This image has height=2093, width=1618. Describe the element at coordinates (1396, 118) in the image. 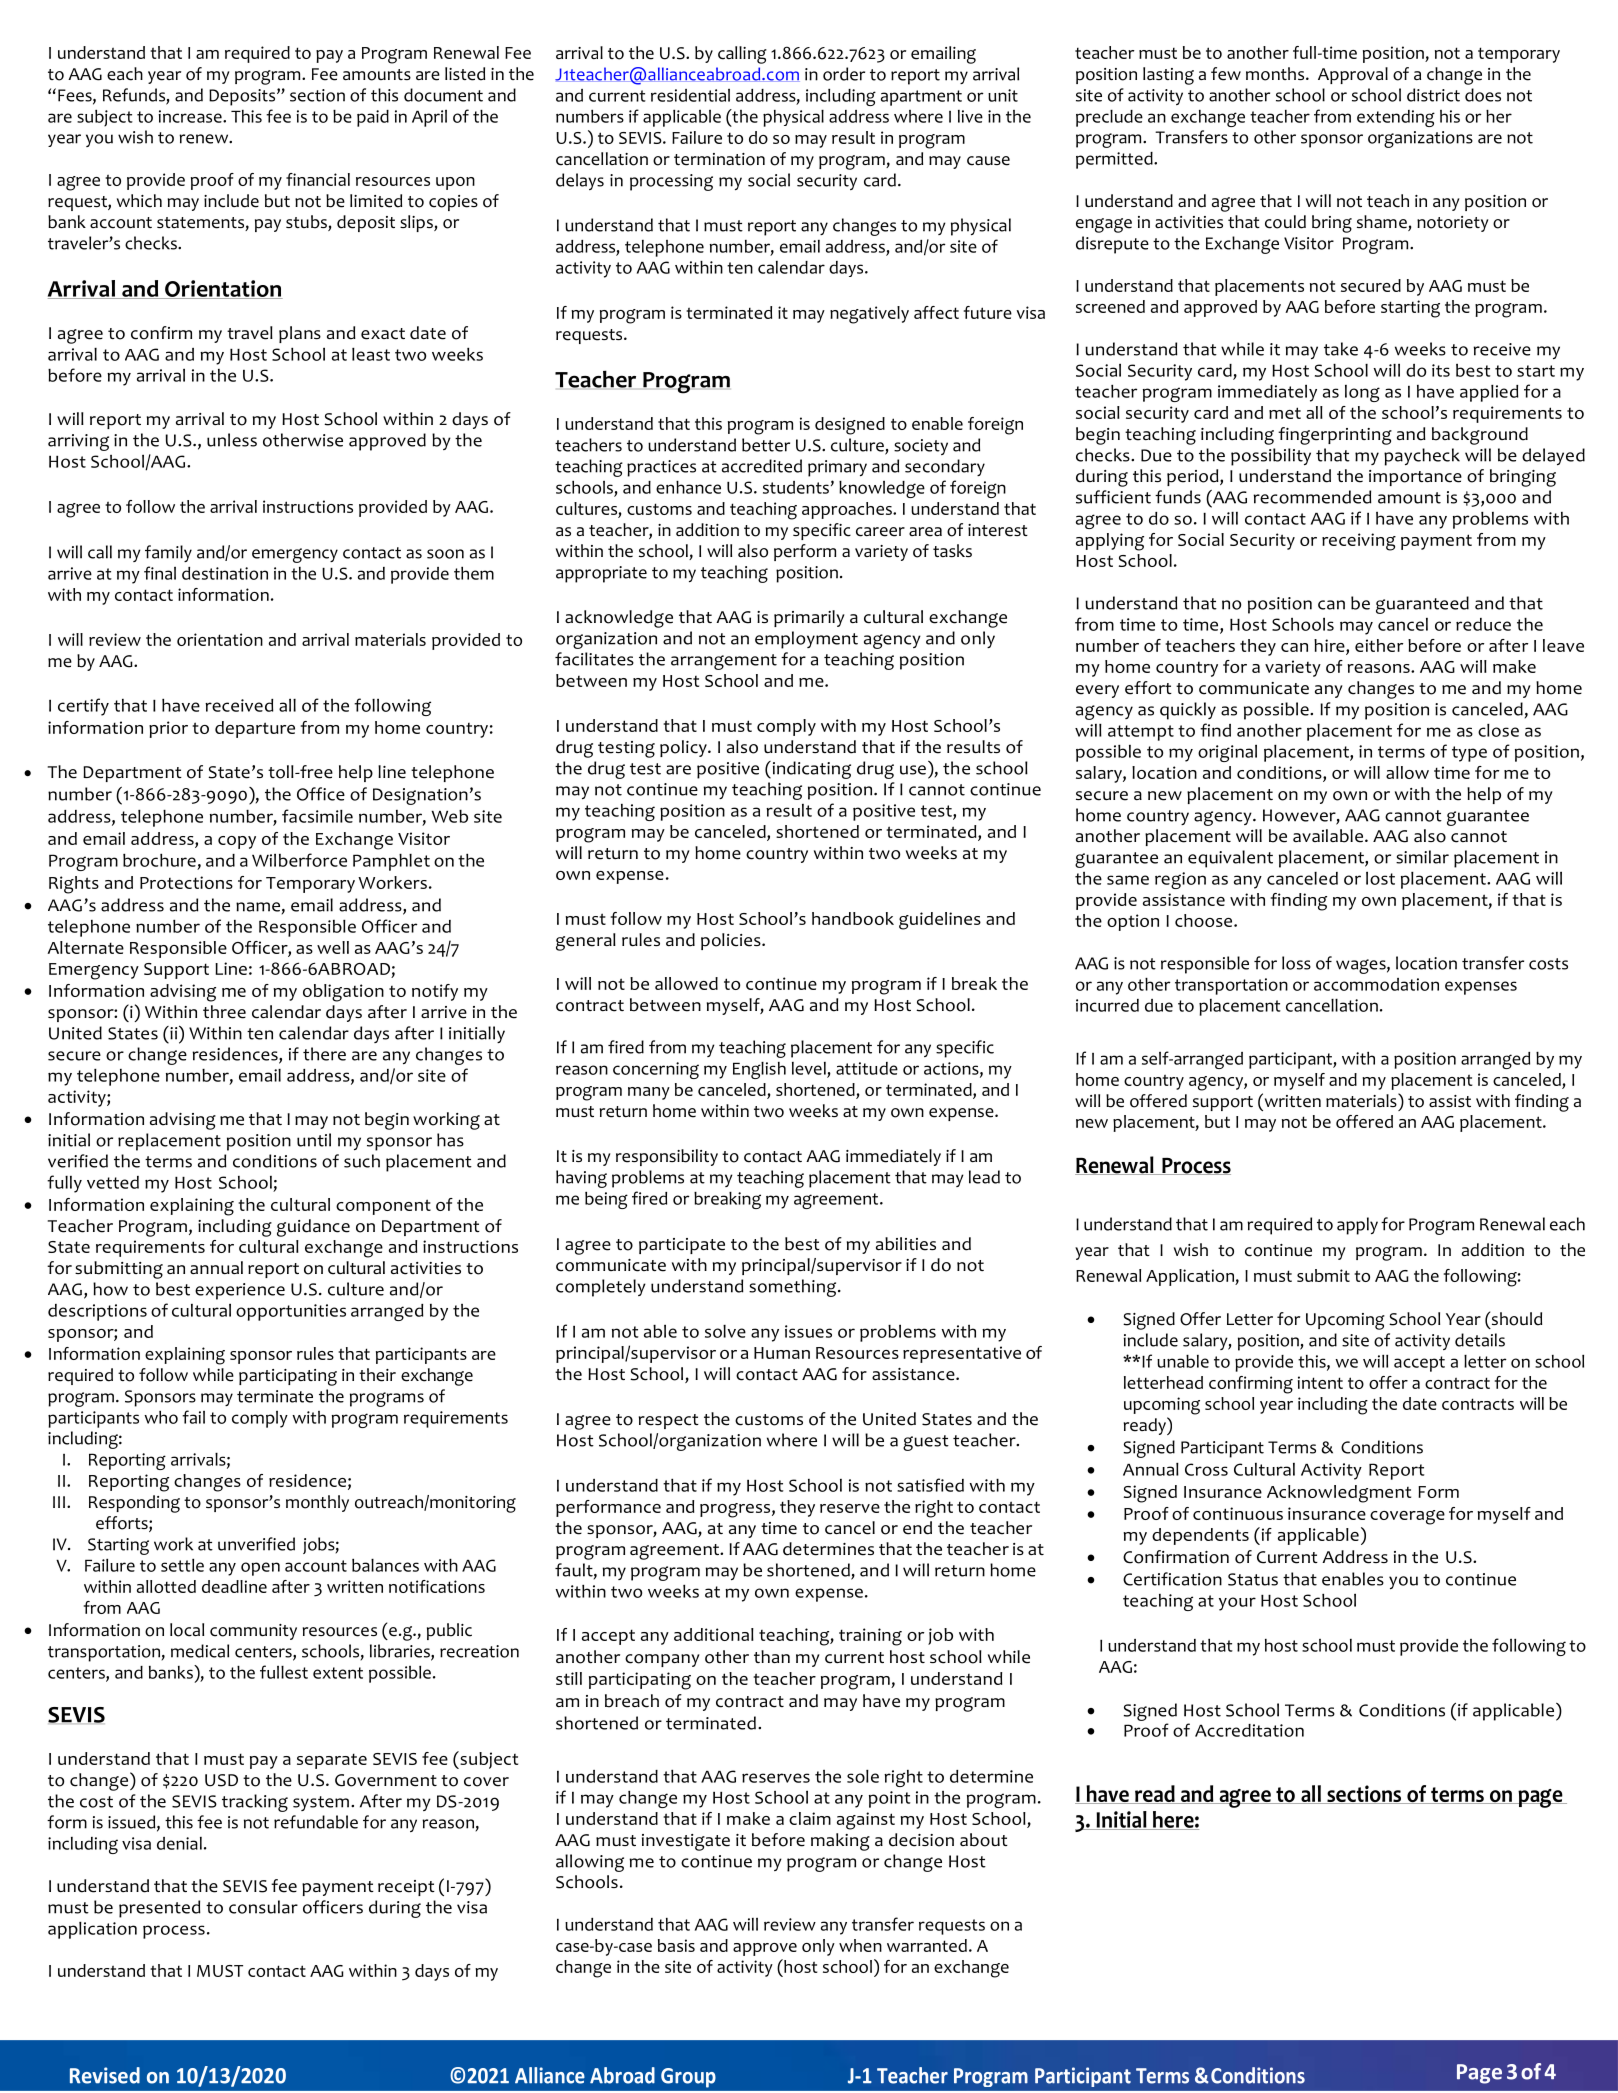

I see `extending` at that location.
